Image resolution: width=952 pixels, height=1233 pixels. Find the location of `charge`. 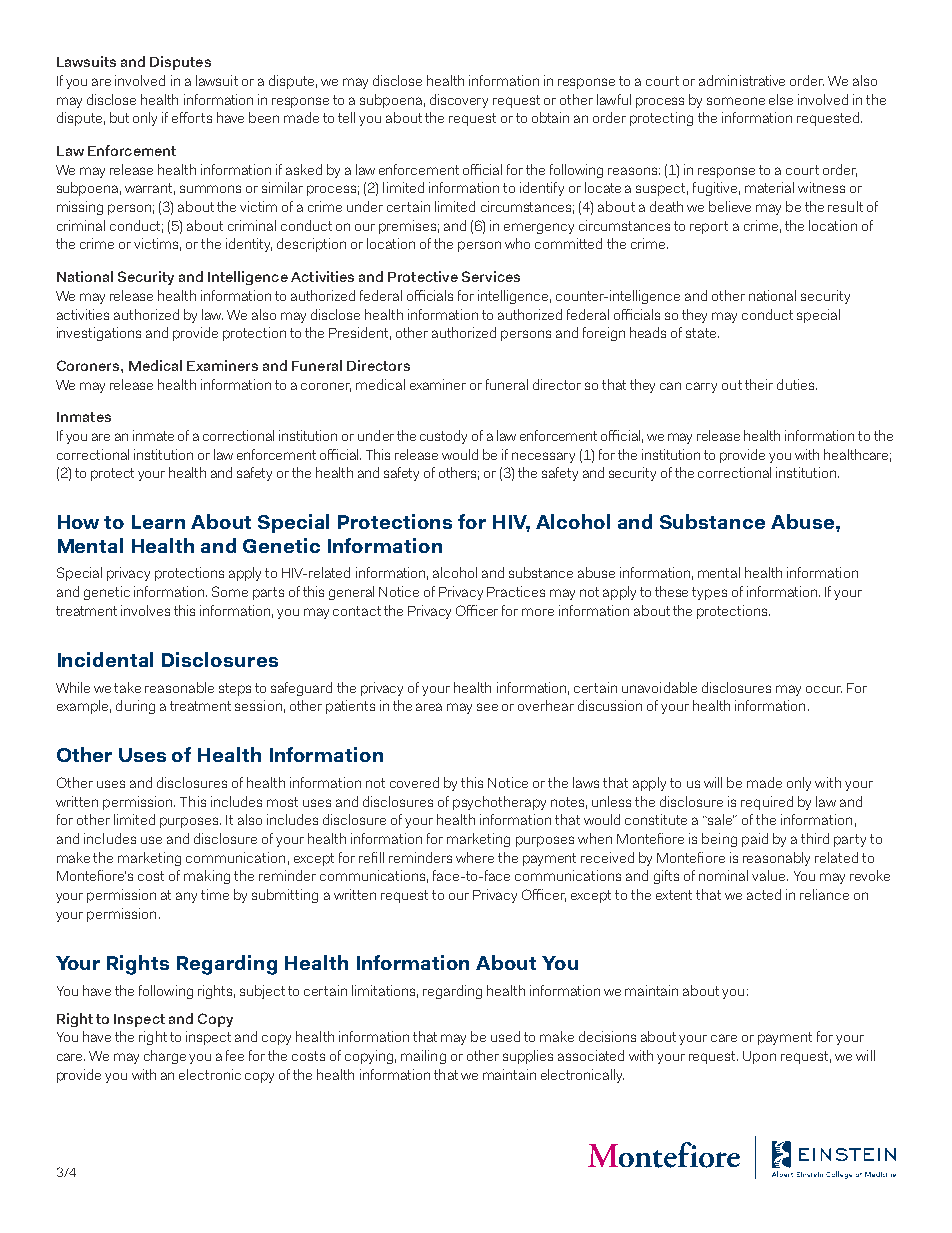

charge is located at coordinates (165, 1057).
